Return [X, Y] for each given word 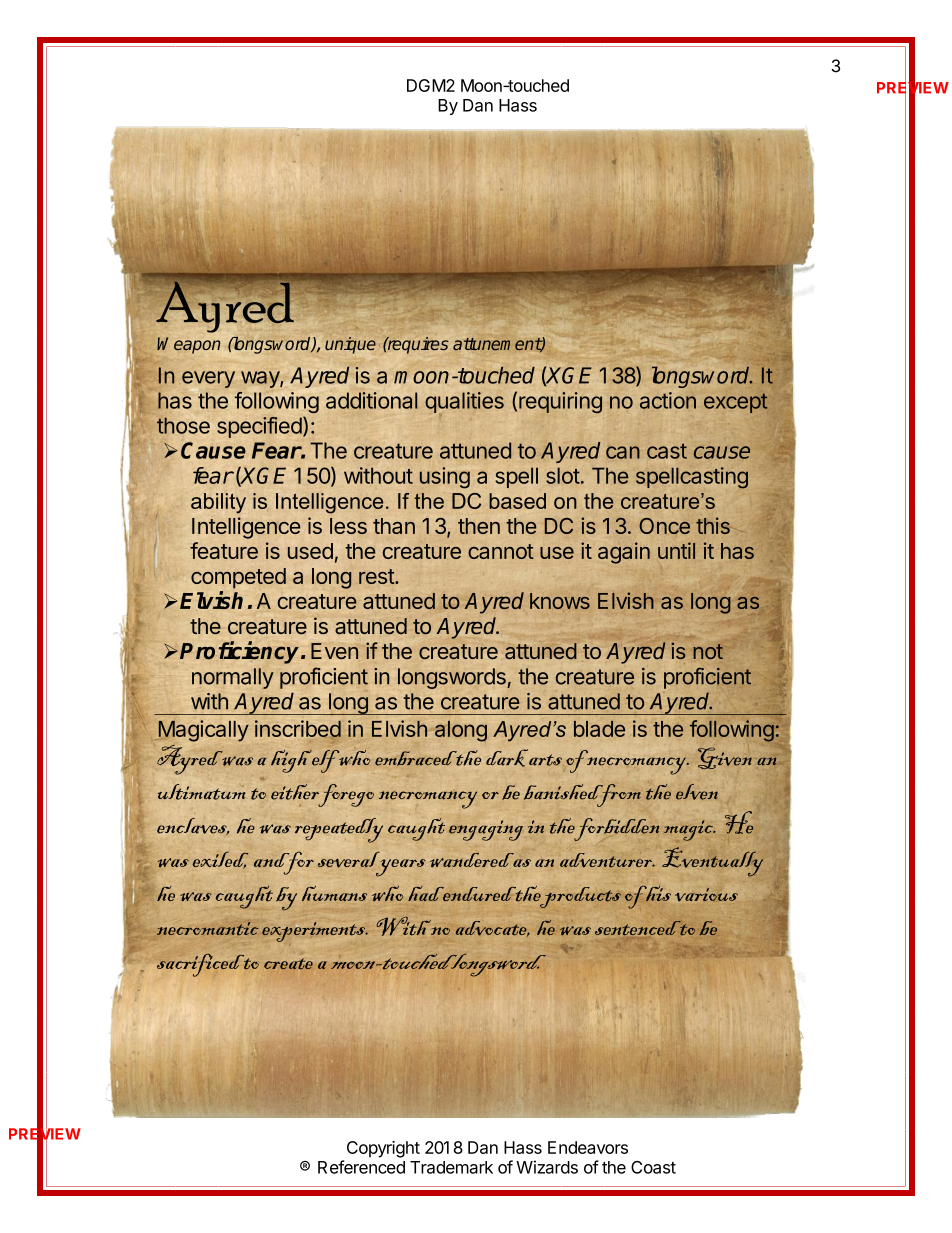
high [291, 761]
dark [507, 758]
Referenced [361, 1167]
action [668, 400]
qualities [464, 403]
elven [697, 792]
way [261, 379]
